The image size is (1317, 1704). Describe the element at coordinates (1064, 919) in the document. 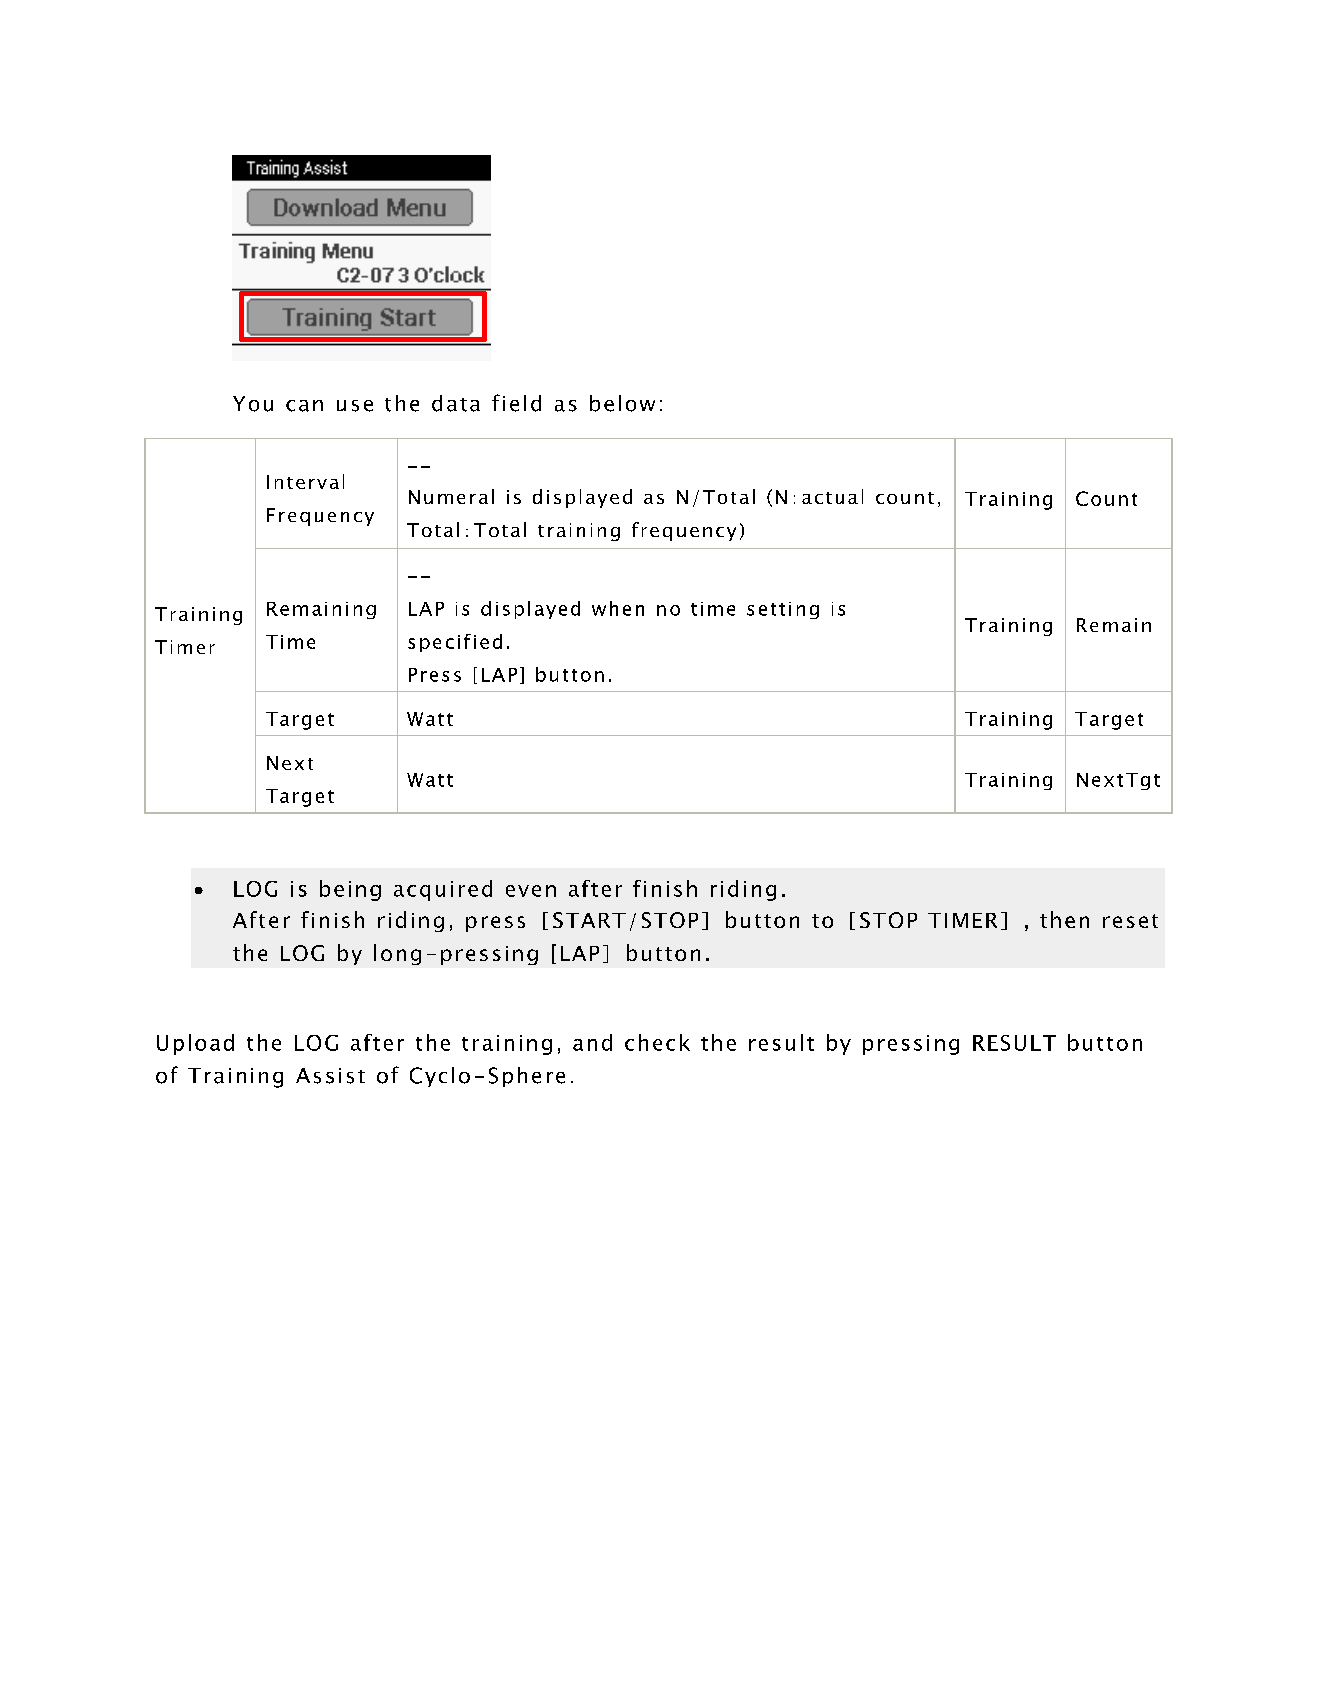

I see `then` at that location.
